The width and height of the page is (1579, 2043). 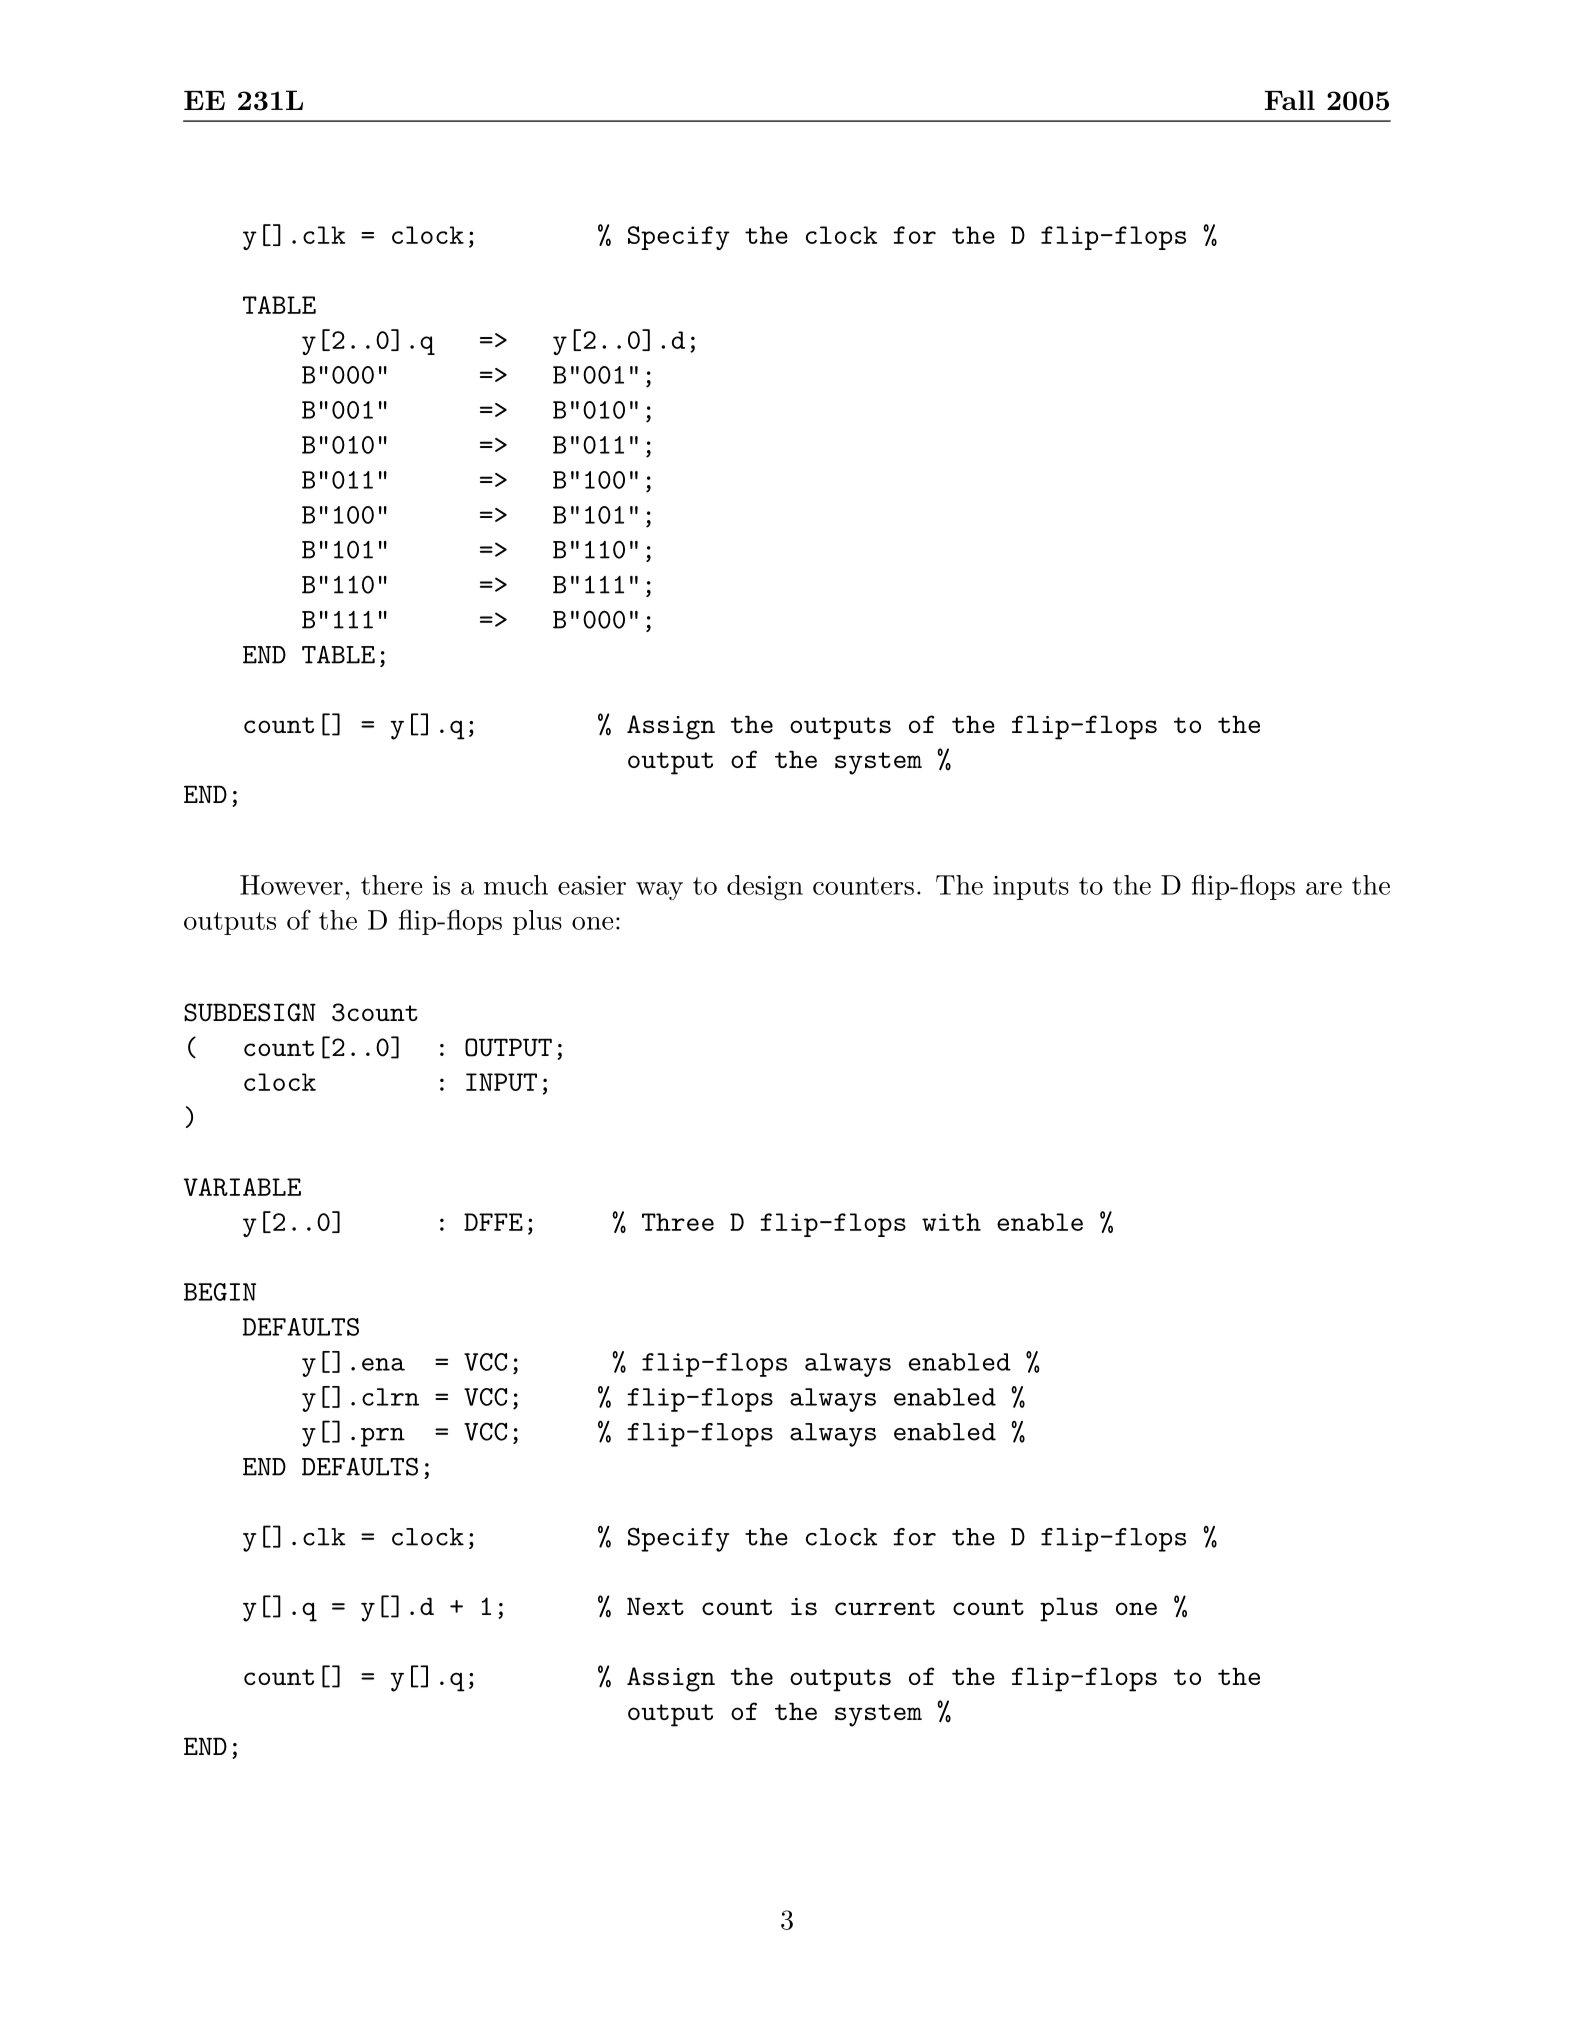 I want to click on are, so click(x=1324, y=888).
